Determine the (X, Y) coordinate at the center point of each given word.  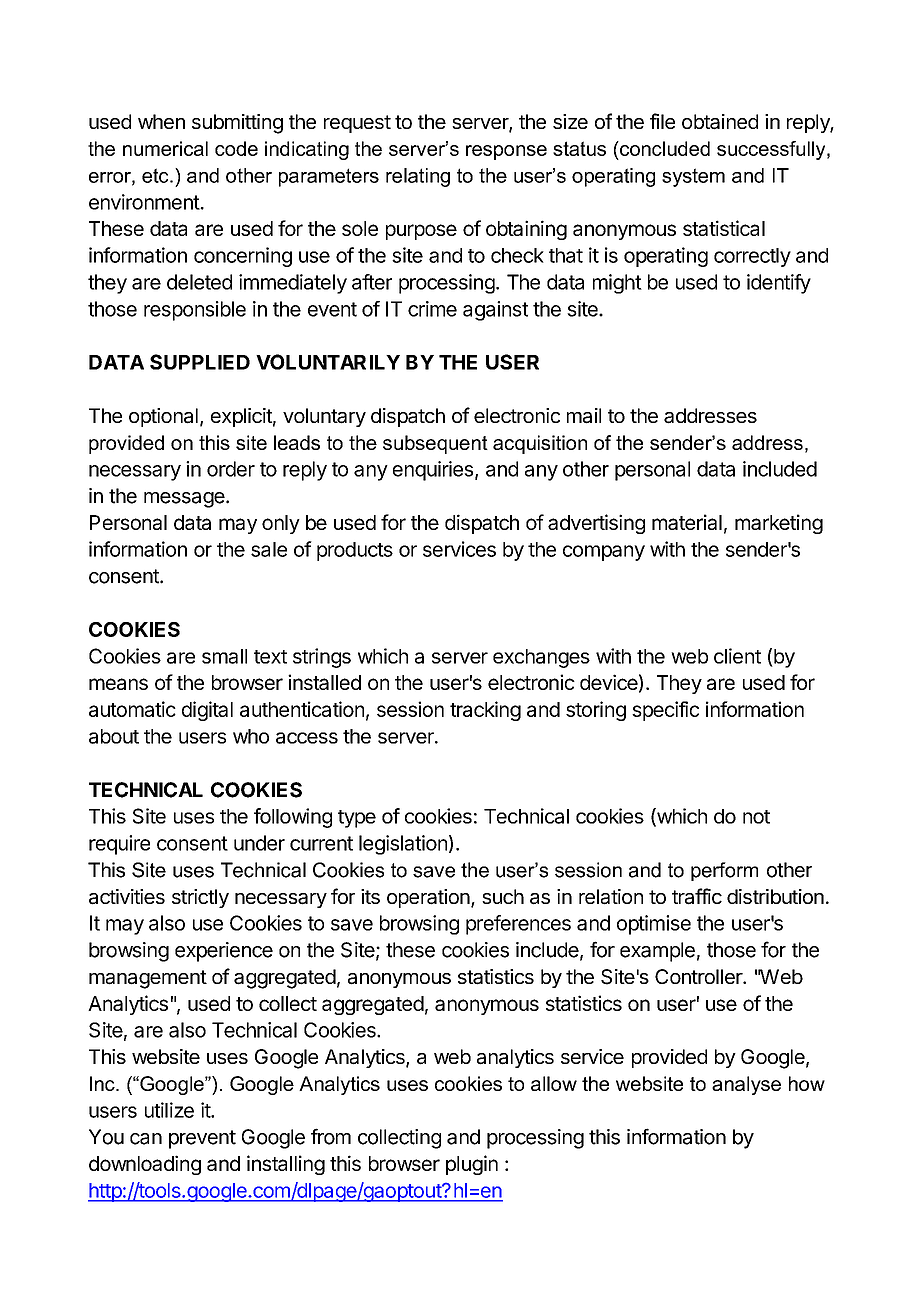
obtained (720, 122)
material (687, 522)
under (259, 843)
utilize (169, 1110)
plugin (472, 1165)
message (184, 500)
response (506, 152)
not (756, 817)
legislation (403, 845)
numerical (165, 148)
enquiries (433, 471)
